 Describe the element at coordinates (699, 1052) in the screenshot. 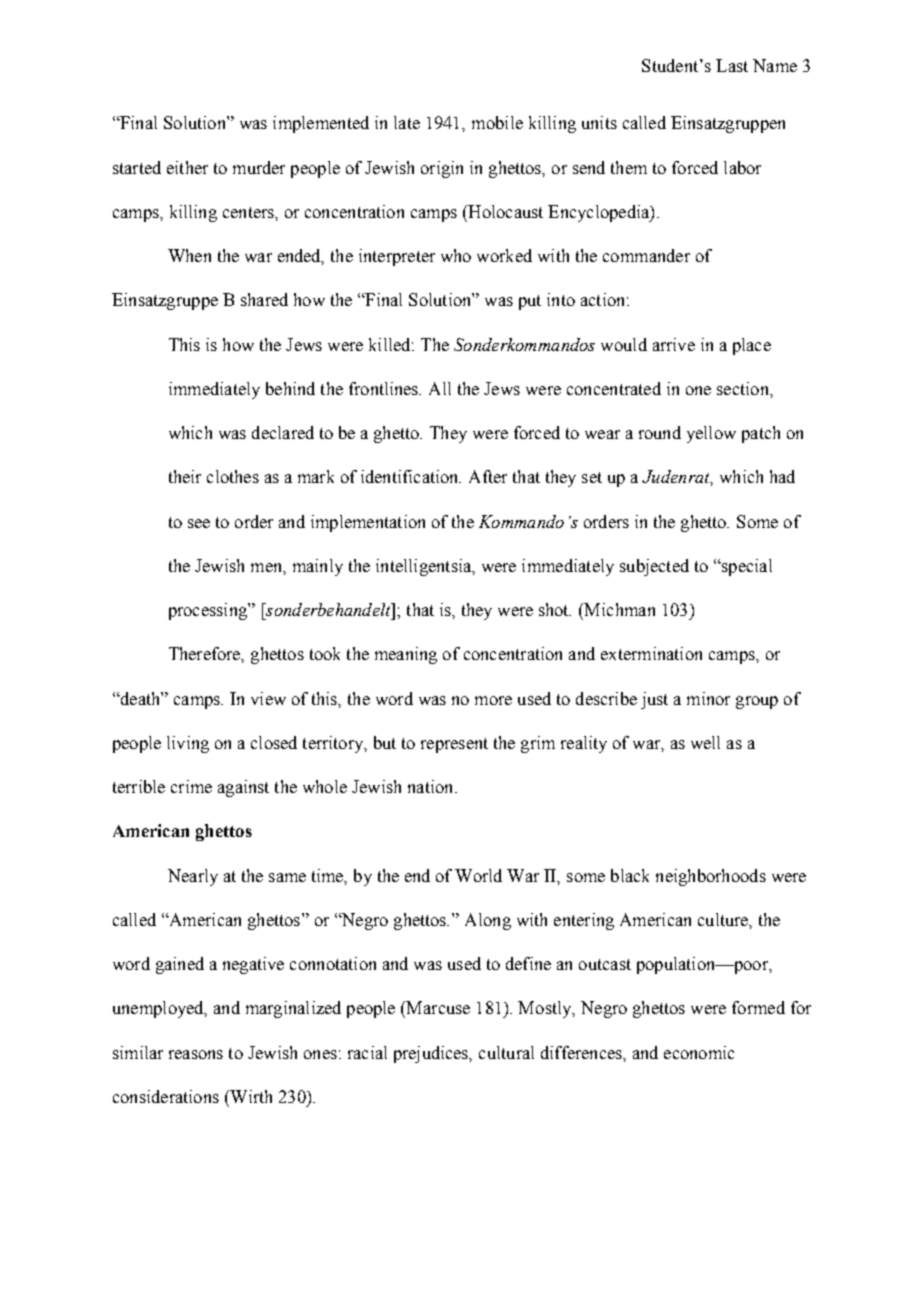

I see `economic` at that location.
